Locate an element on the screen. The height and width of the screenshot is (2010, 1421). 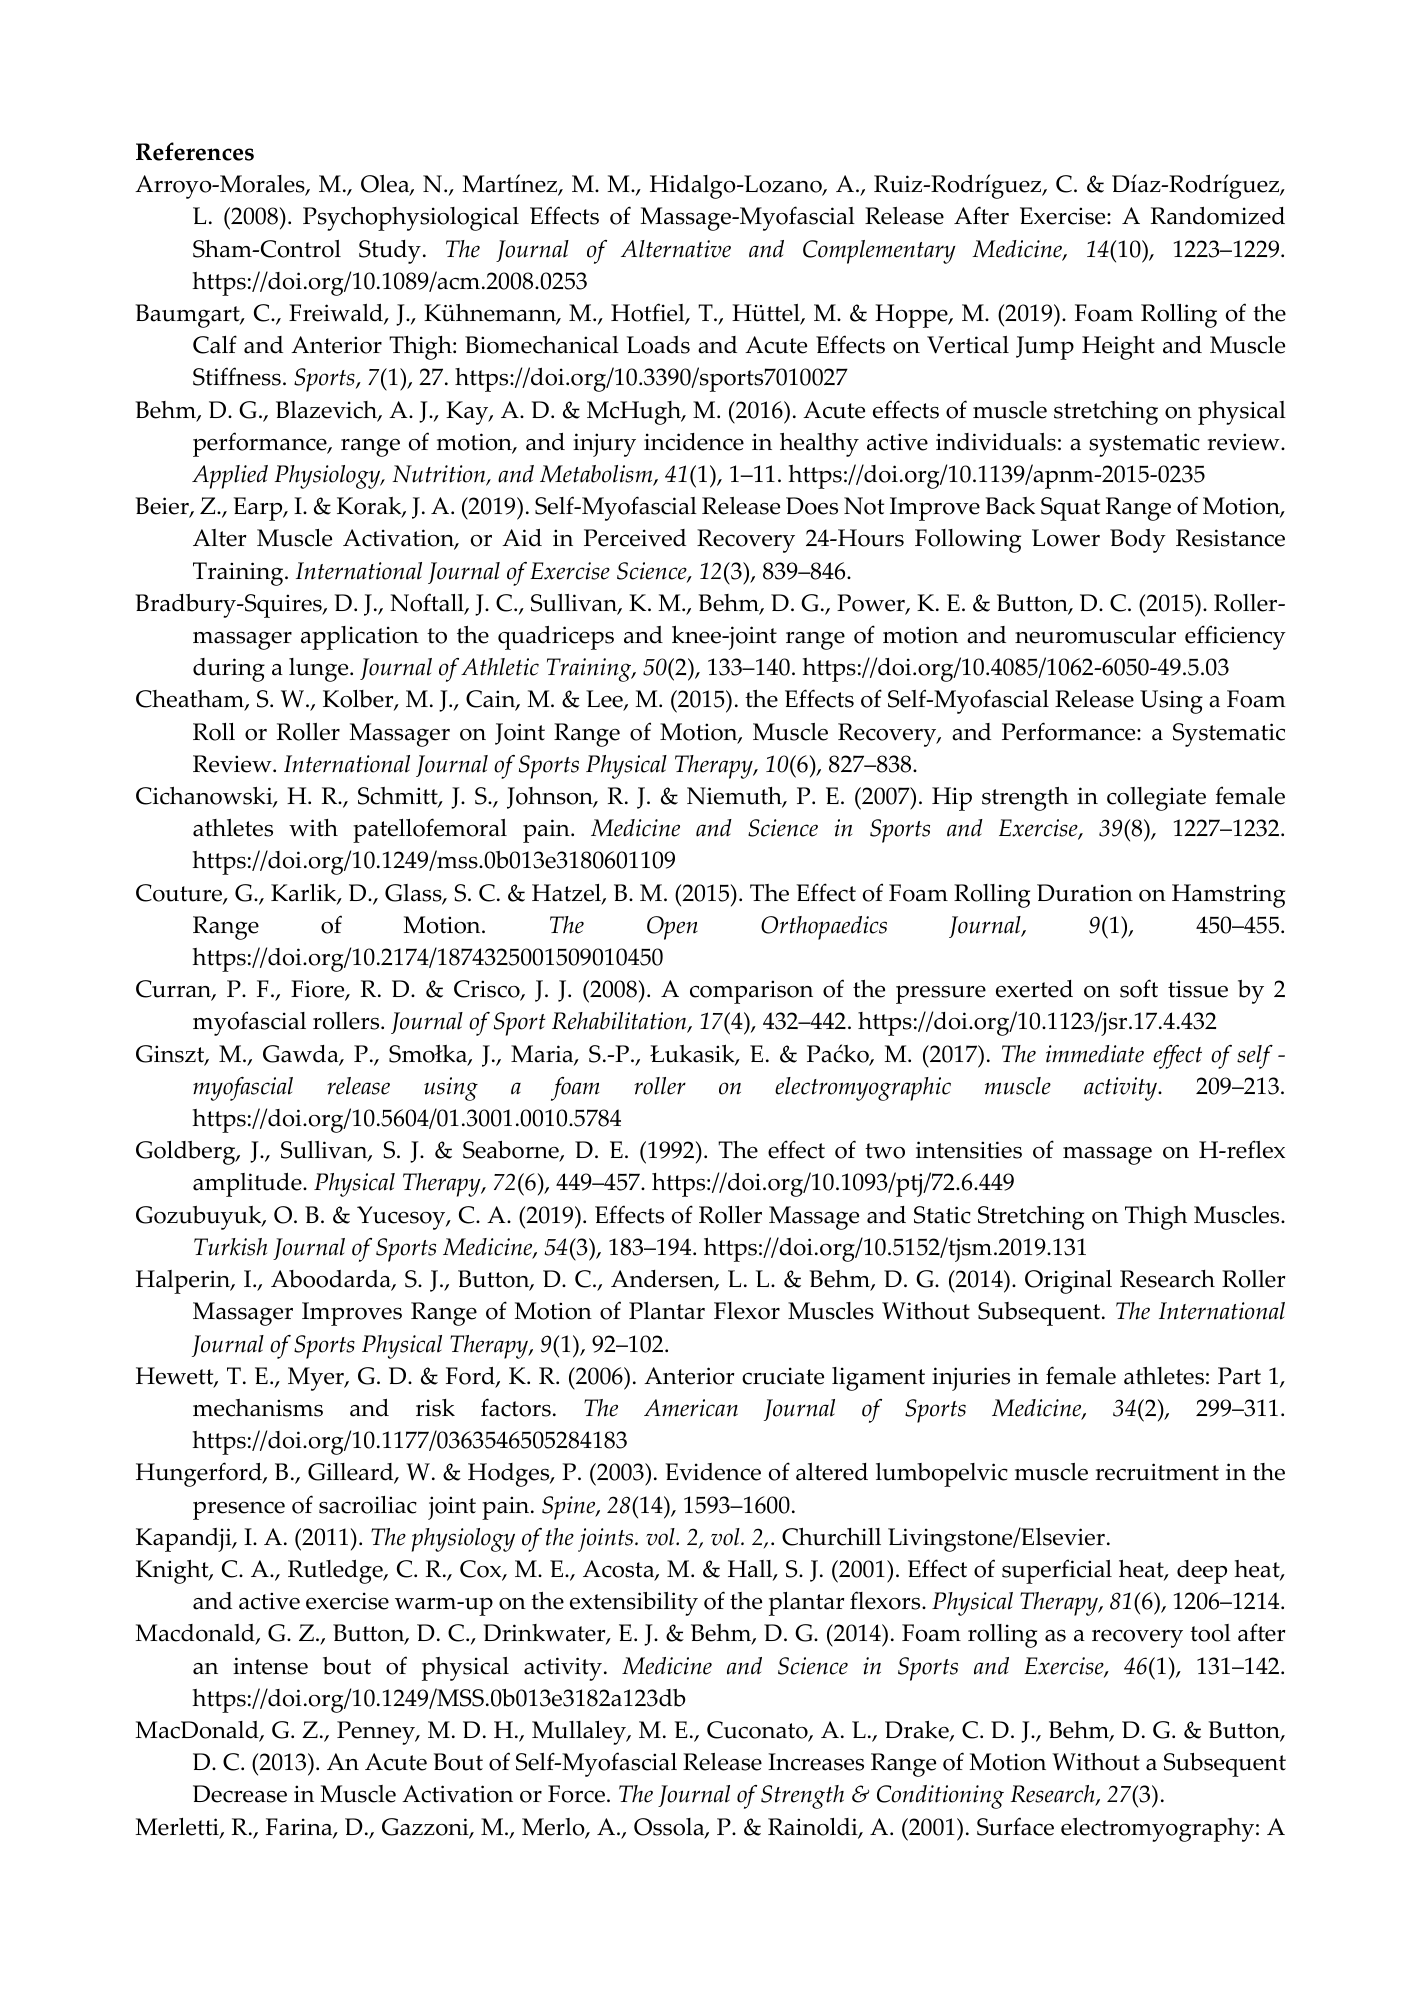
cruciate is located at coordinates (783, 1376).
